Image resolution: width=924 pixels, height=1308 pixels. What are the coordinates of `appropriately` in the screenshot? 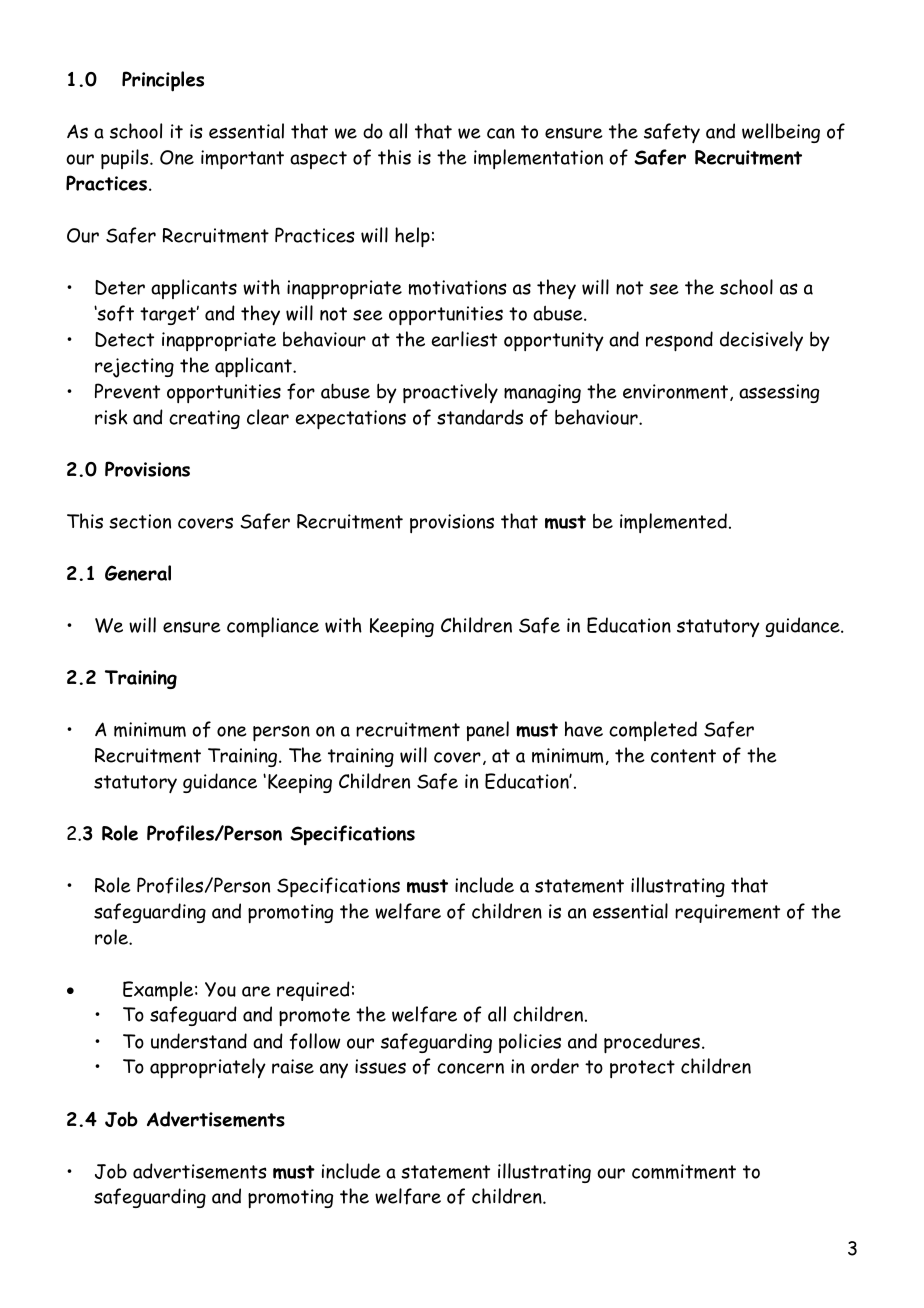 It's located at (208, 1068).
